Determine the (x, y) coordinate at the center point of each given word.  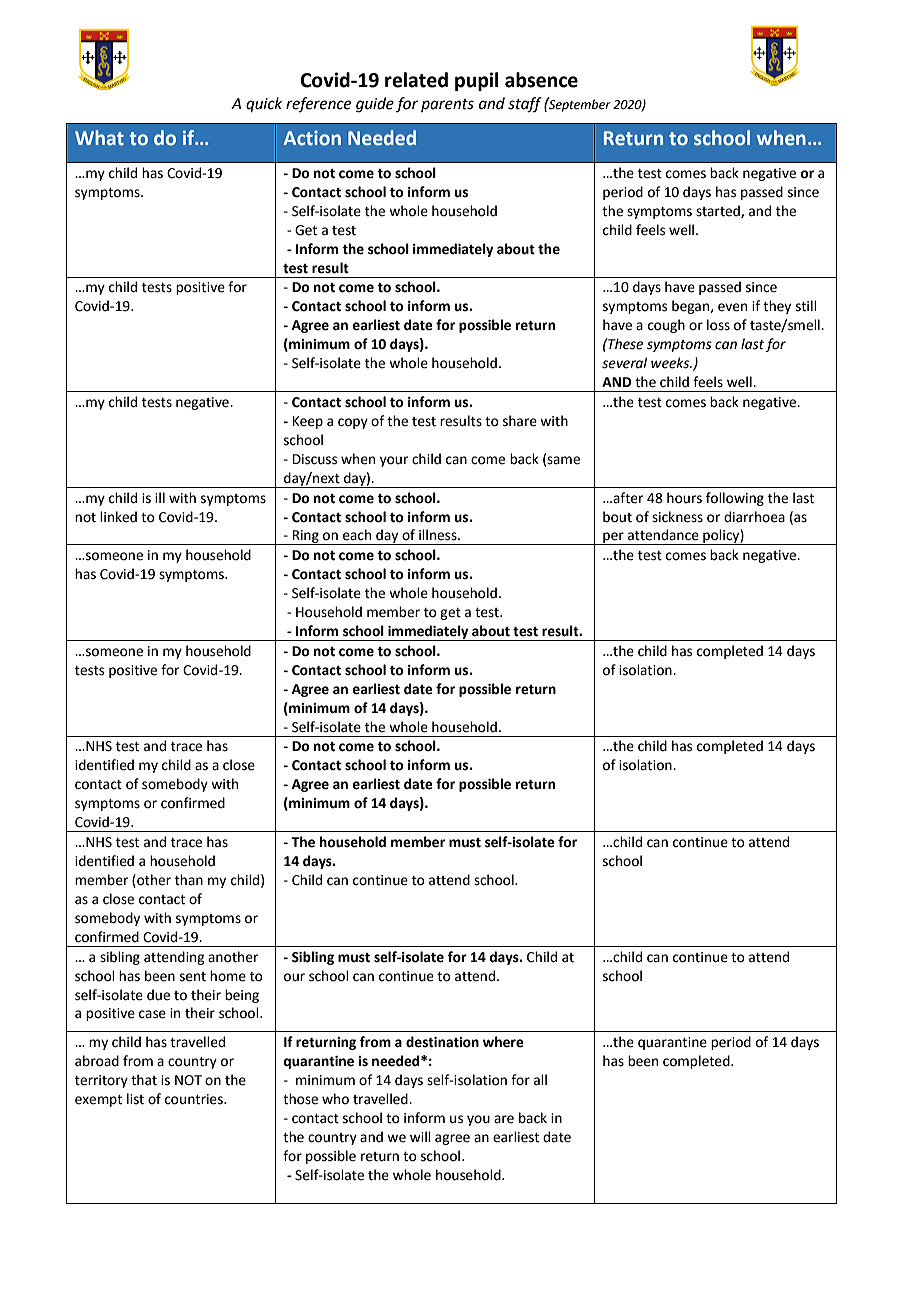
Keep (308, 422)
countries (195, 1099)
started (719, 211)
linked (118, 517)
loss (718, 325)
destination (442, 1042)
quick (264, 105)
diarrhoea (754, 517)
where (503, 1042)
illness (439, 535)
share (520, 421)
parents (447, 105)
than (189, 880)
